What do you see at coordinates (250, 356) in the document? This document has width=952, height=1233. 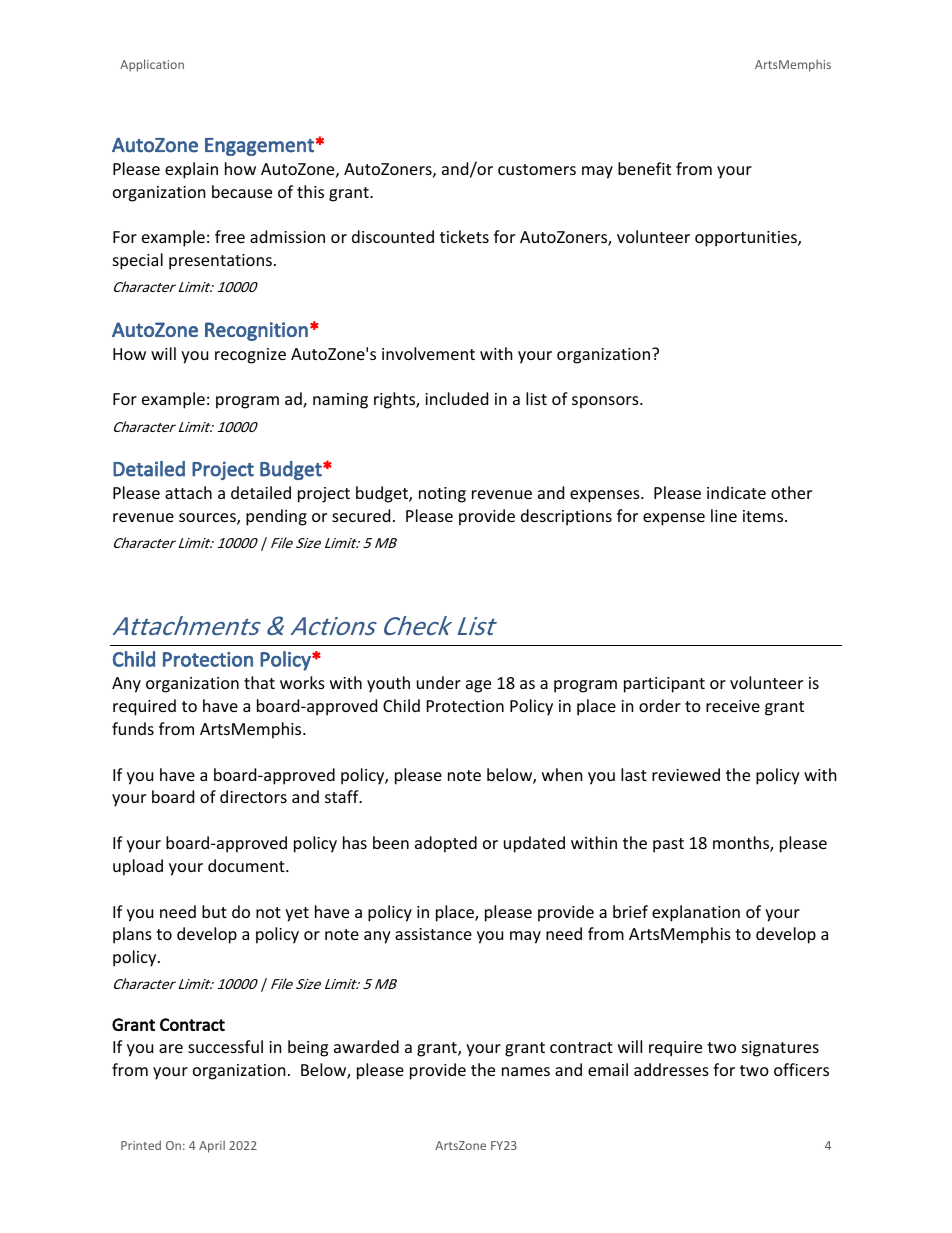 I see `recognize` at bounding box center [250, 356].
